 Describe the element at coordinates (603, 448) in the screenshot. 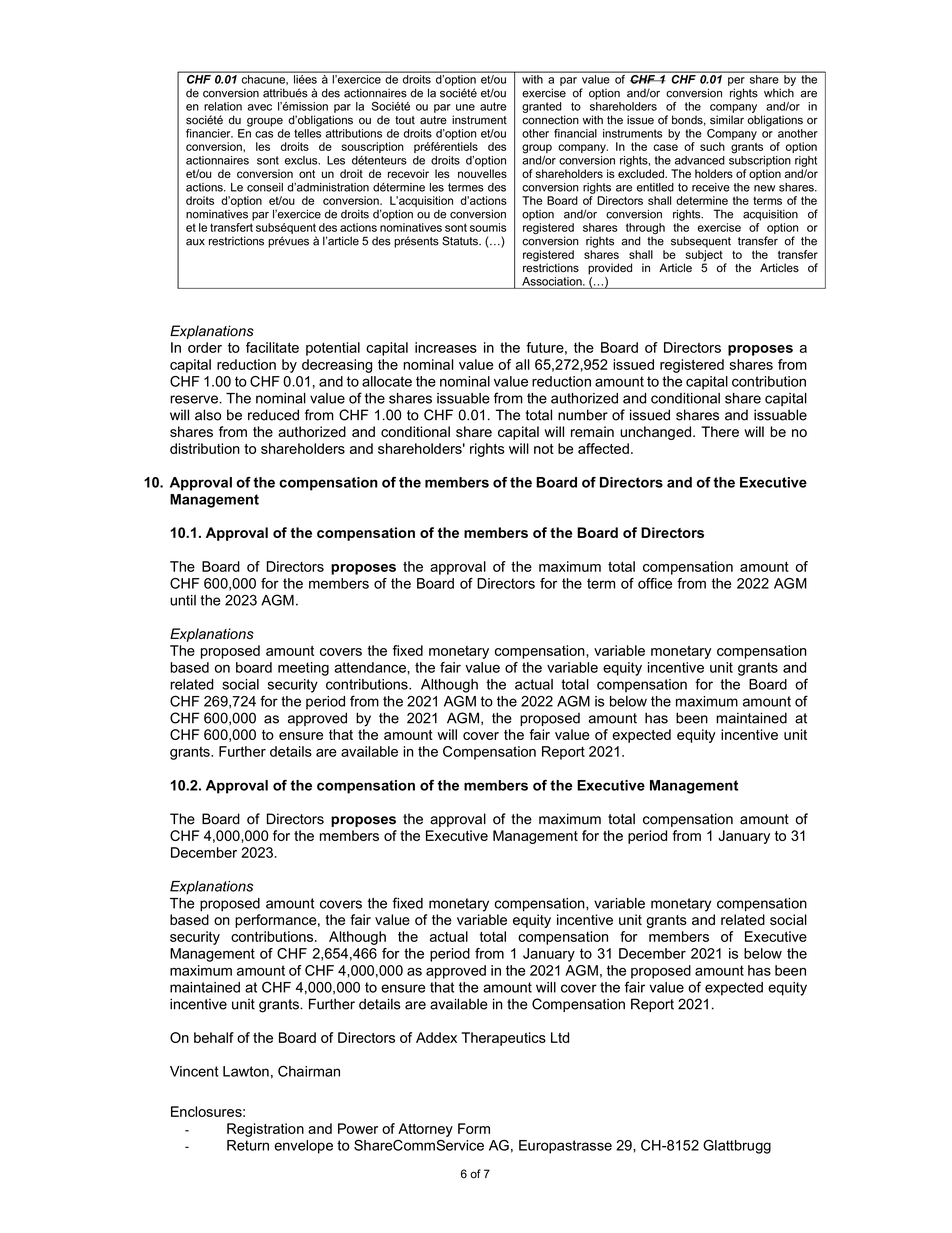

I see `affected` at that location.
